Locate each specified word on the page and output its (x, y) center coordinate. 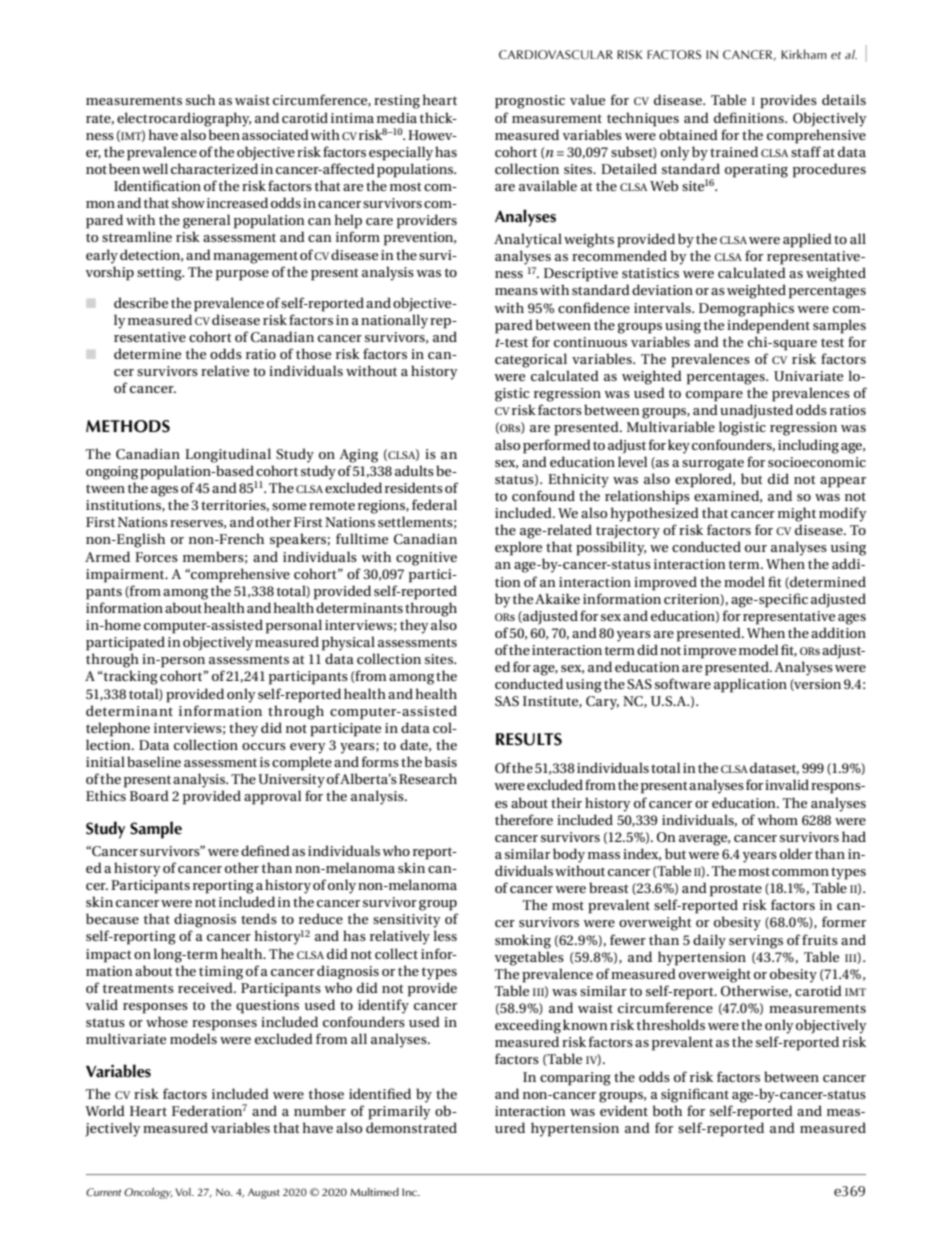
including (808, 446)
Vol (184, 1192)
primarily (399, 1112)
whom (777, 819)
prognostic (530, 102)
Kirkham (804, 54)
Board (149, 795)
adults (414, 470)
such (200, 99)
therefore (524, 819)
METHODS (128, 426)
